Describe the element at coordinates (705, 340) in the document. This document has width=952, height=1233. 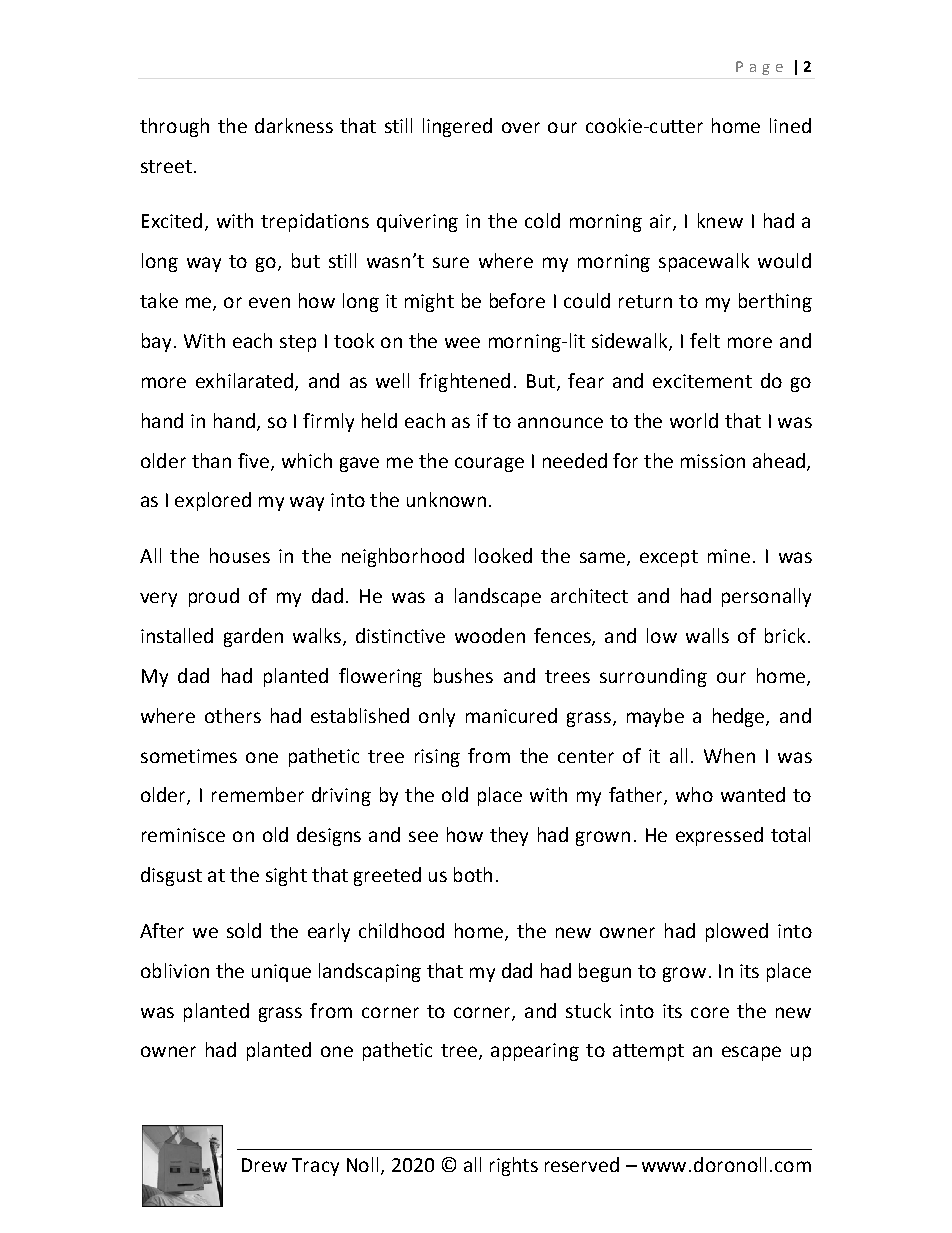
I see `felt` at that location.
